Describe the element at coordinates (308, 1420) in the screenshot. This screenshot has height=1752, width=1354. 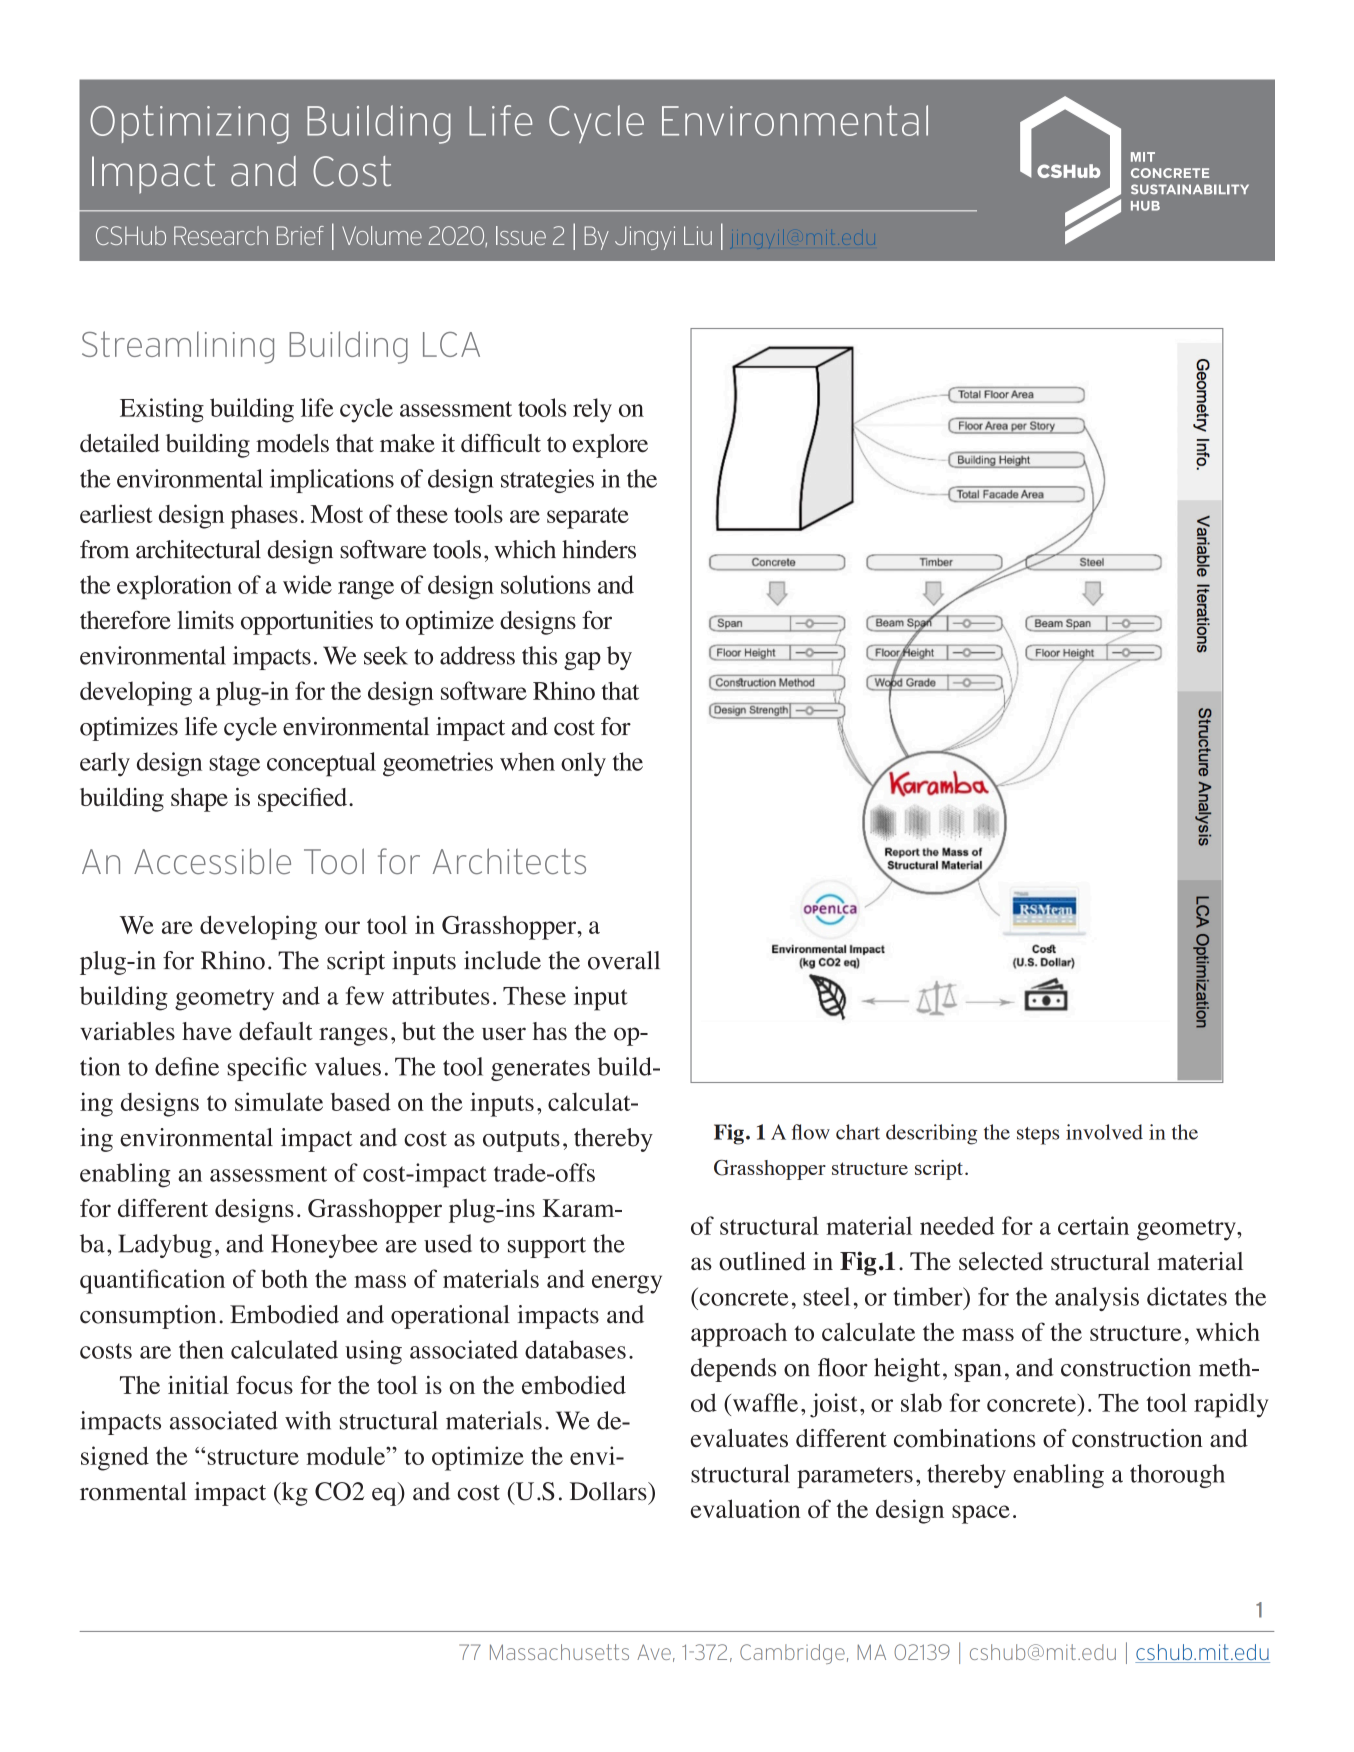
I see `with` at that location.
